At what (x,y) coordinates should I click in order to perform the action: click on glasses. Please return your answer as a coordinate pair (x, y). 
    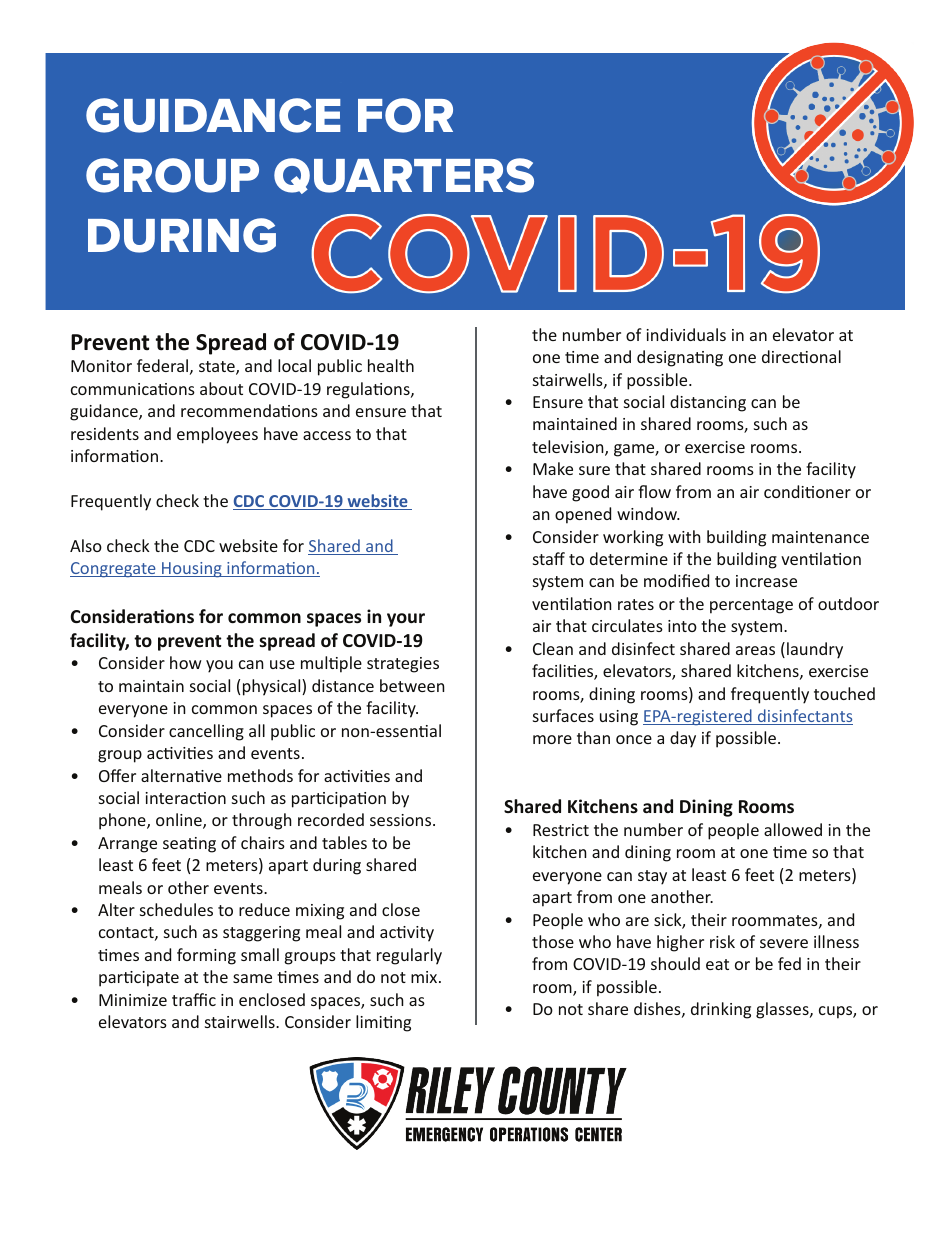
    Looking at the image, I should click on (783, 1010).
